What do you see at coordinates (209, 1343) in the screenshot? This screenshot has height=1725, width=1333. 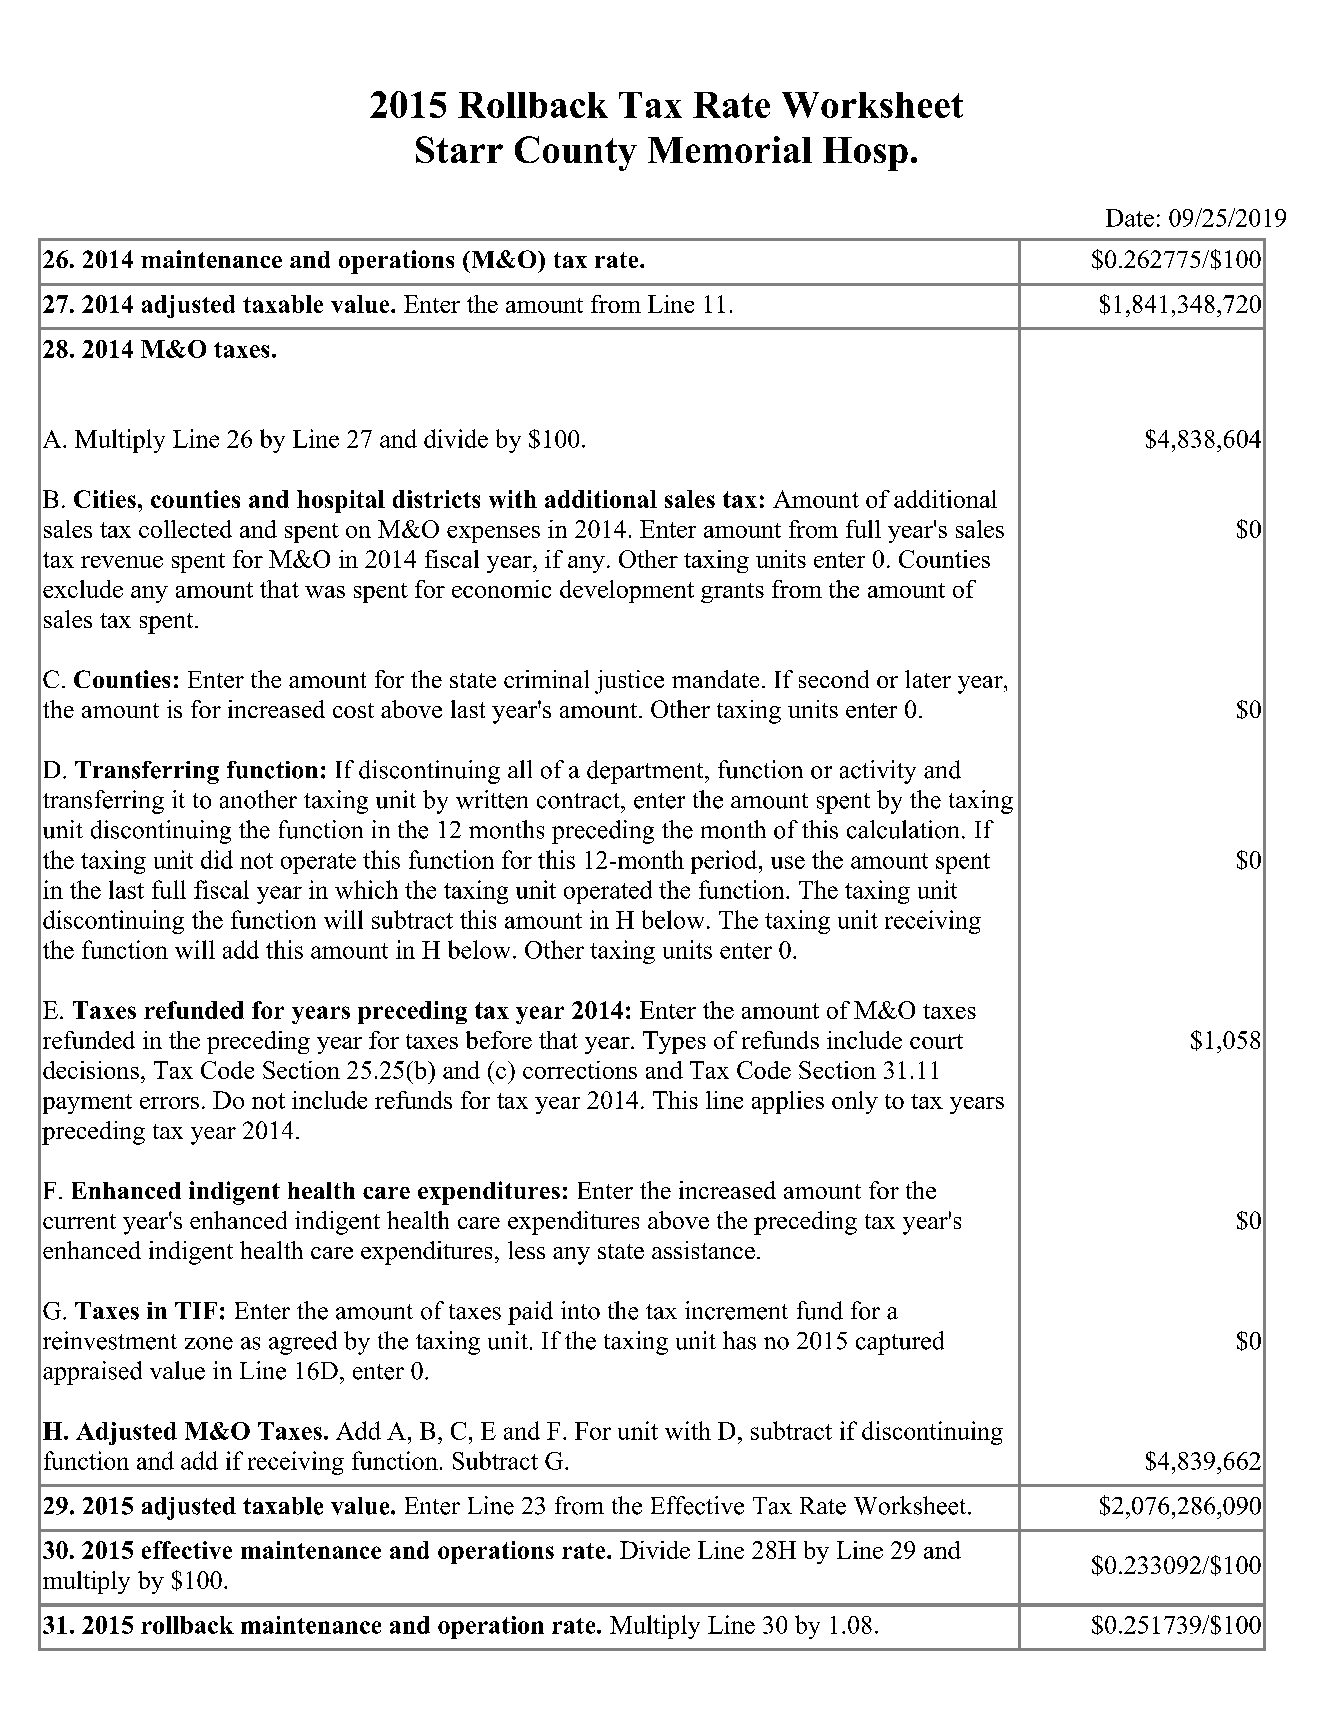 I see `zone` at bounding box center [209, 1343].
